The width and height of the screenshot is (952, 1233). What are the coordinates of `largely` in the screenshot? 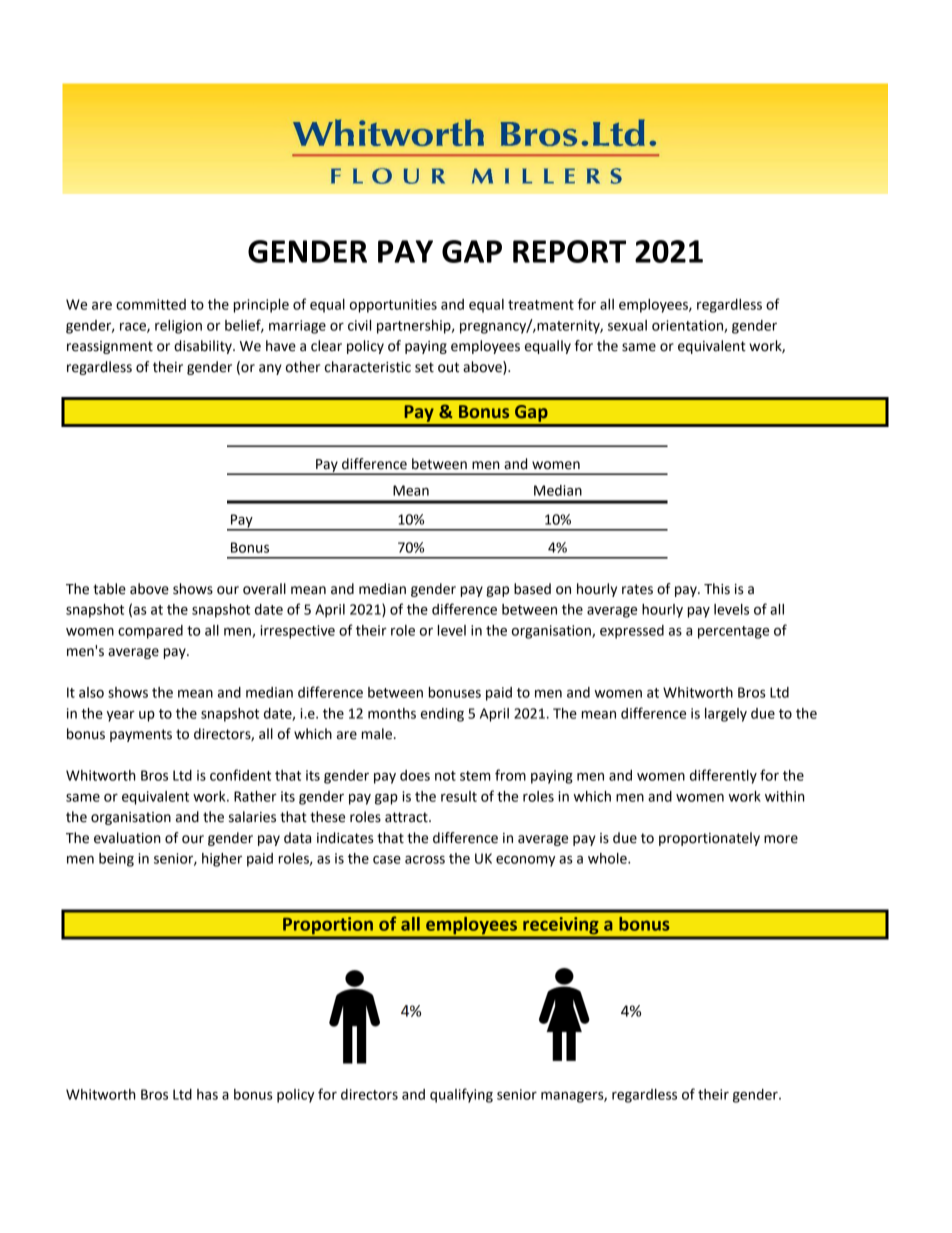 It's located at (726, 715).
